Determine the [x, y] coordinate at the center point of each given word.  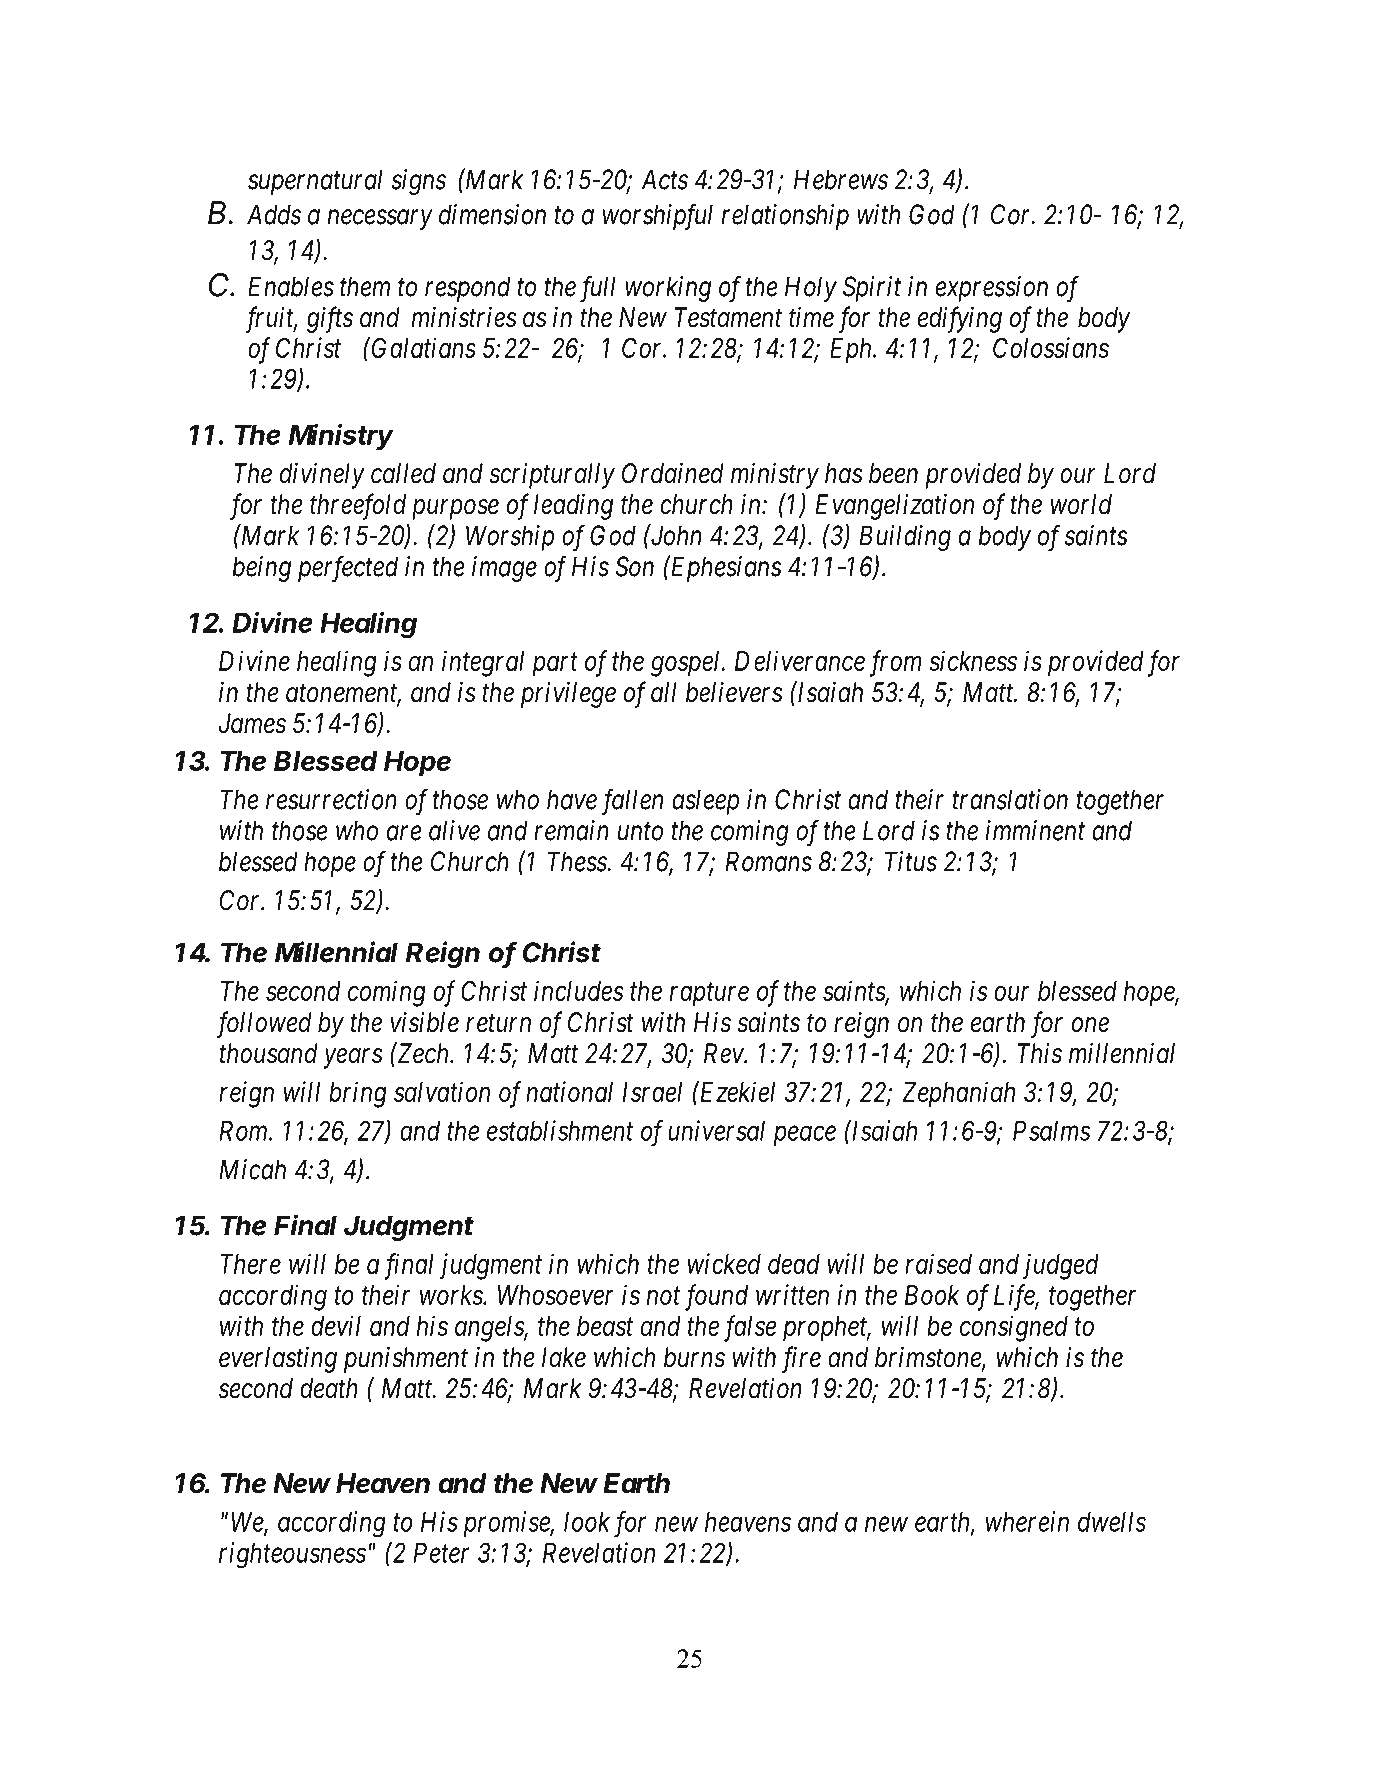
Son [634, 566]
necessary [380, 220]
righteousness [292, 1555]
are [404, 833]
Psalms [1052, 1131]
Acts [665, 179]
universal [716, 1130]
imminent [1035, 830]
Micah [252, 1169]
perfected [348, 568]
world [1081, 504]
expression [991, 289]
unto [640, 832]
